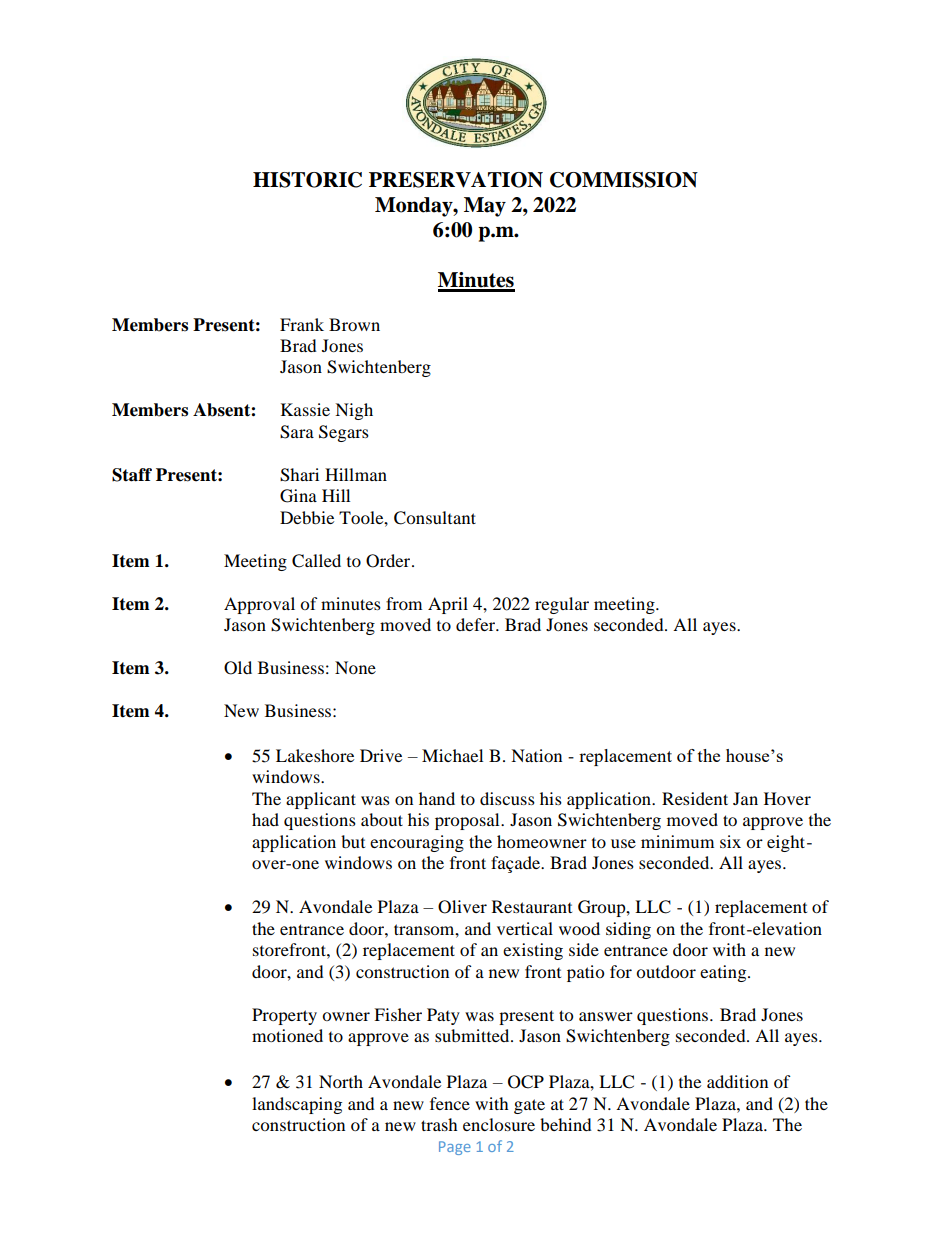 The image size is (952, 1233). I want to click on addition, so click(737, 1081).
